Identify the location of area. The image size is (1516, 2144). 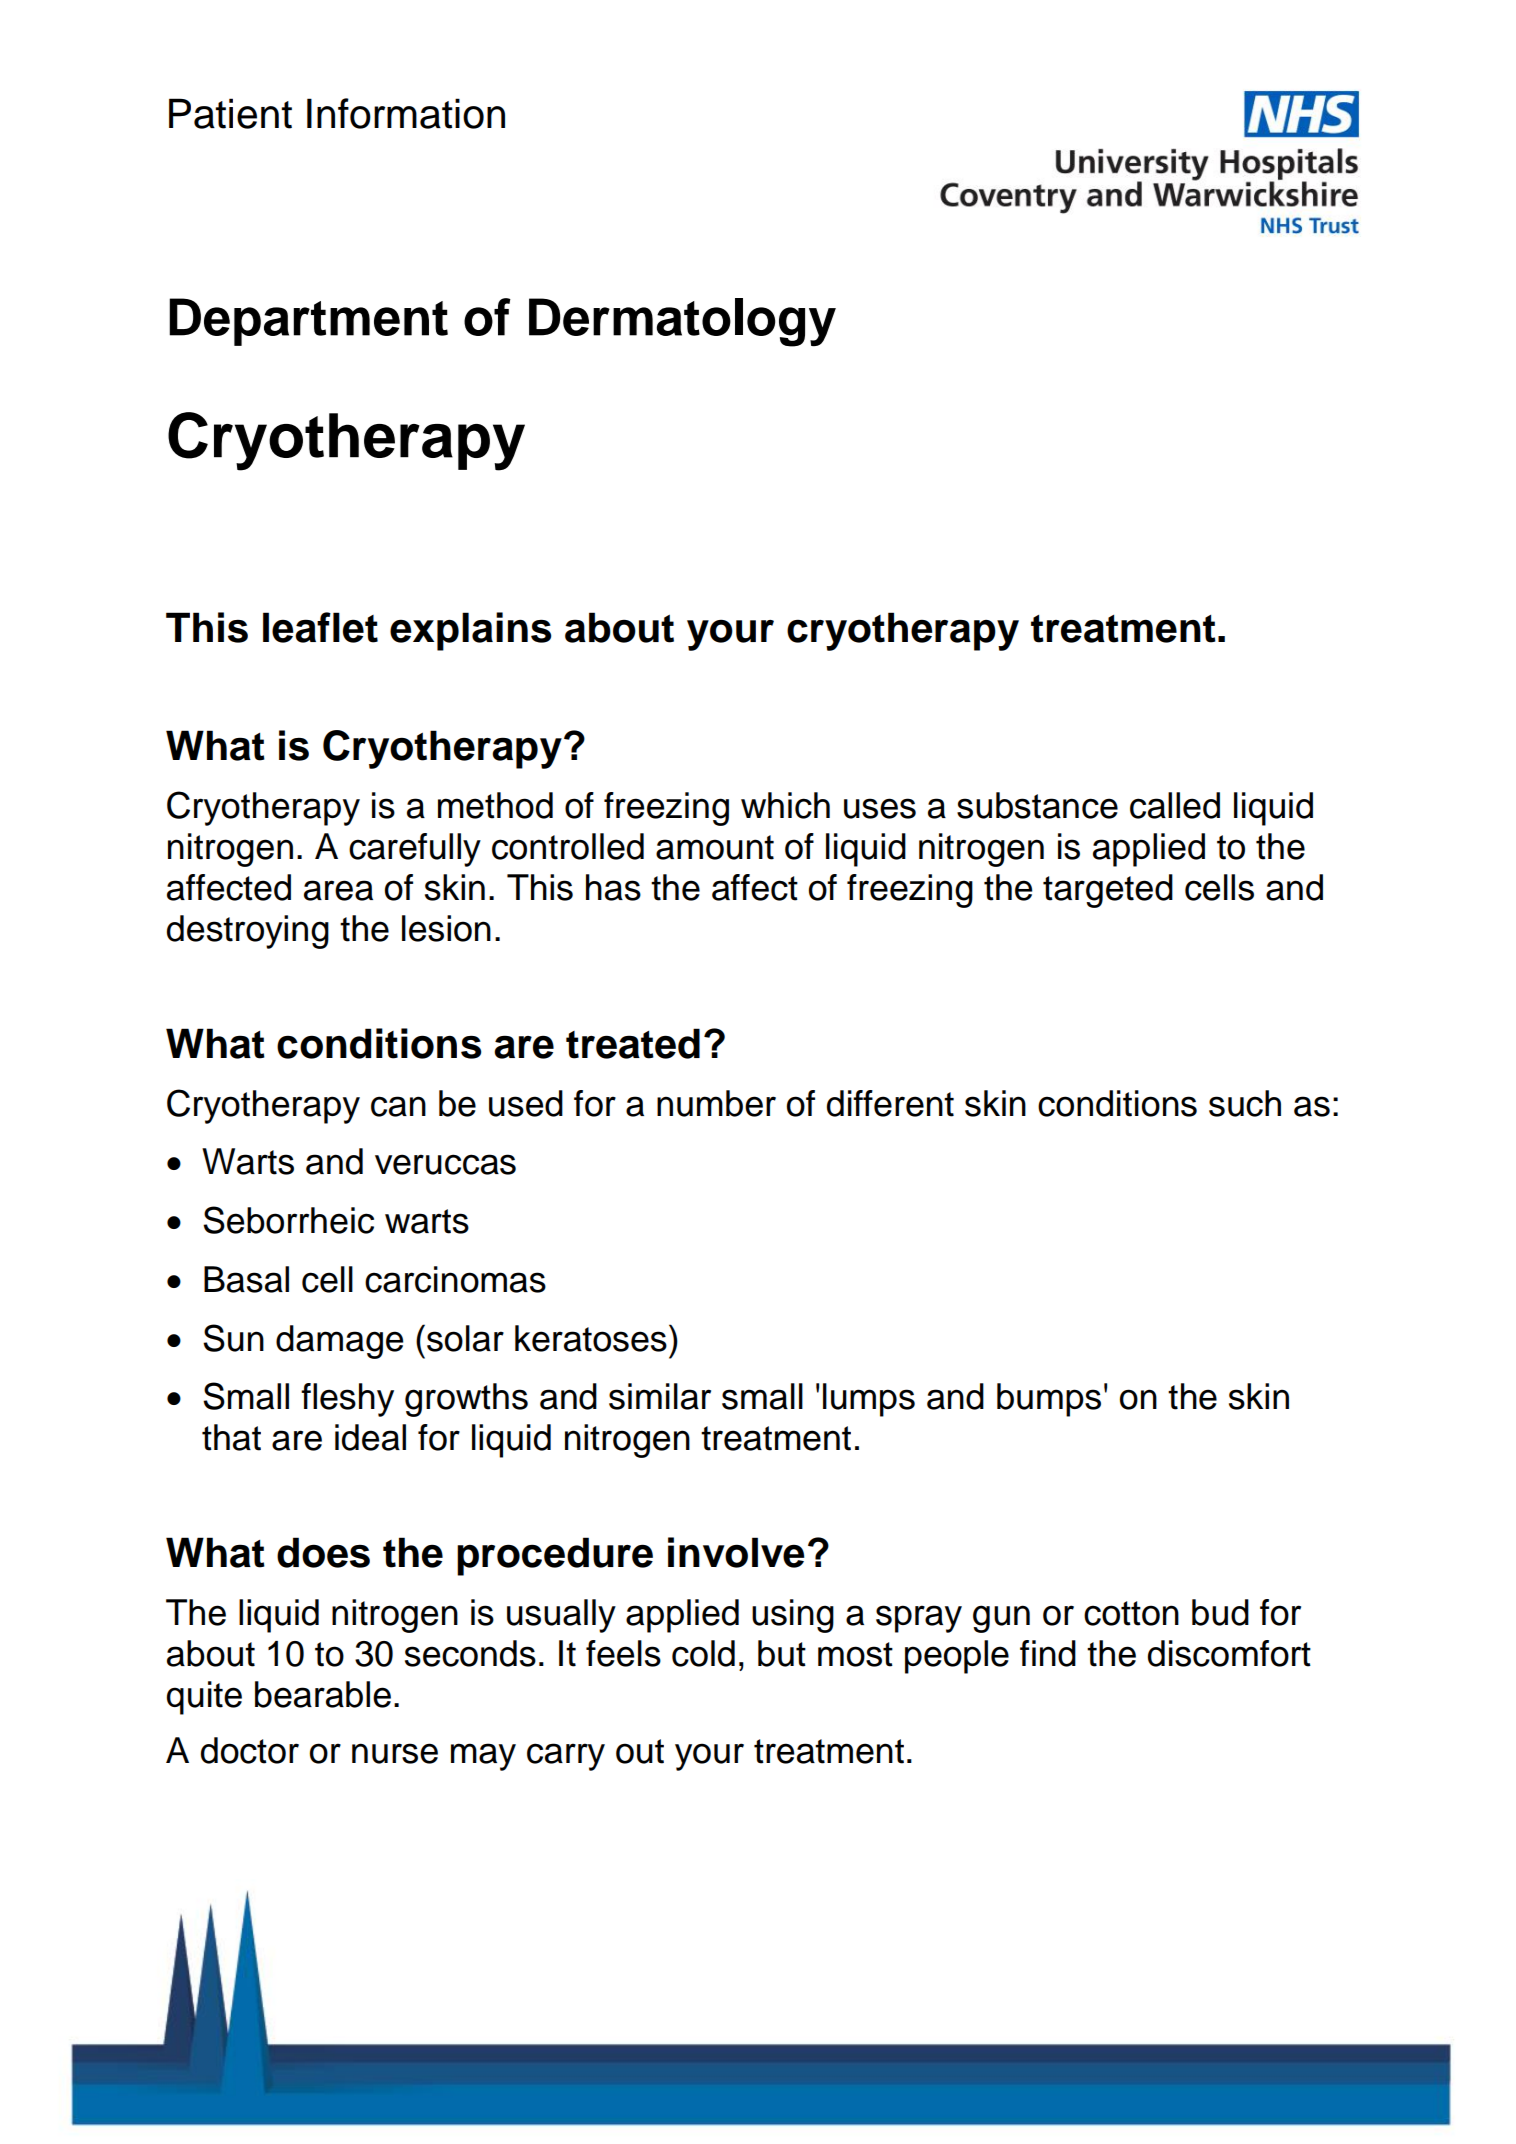
(338, 890).
